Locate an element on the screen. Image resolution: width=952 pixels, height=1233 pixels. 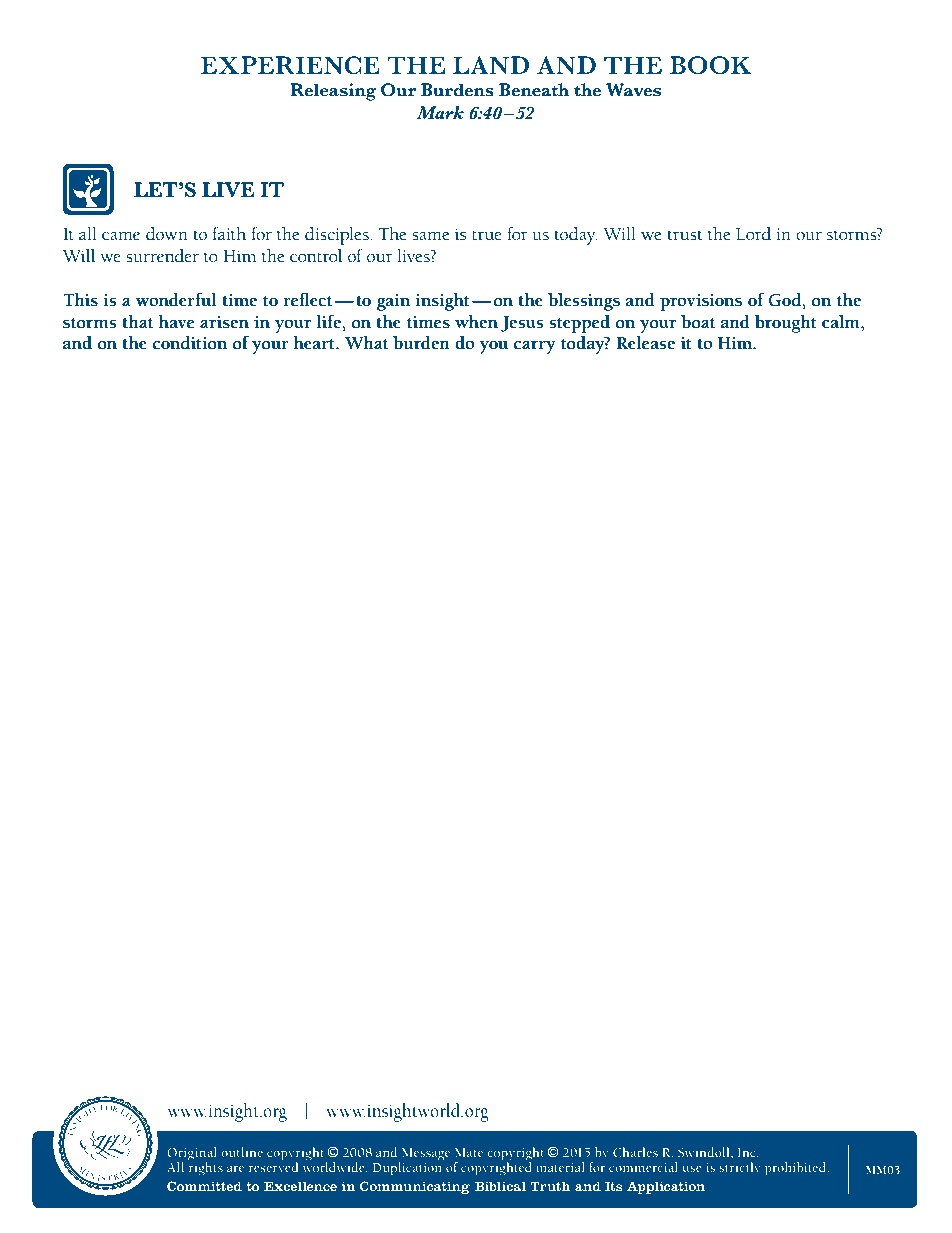
Release is located at coordinates (645, 343).
